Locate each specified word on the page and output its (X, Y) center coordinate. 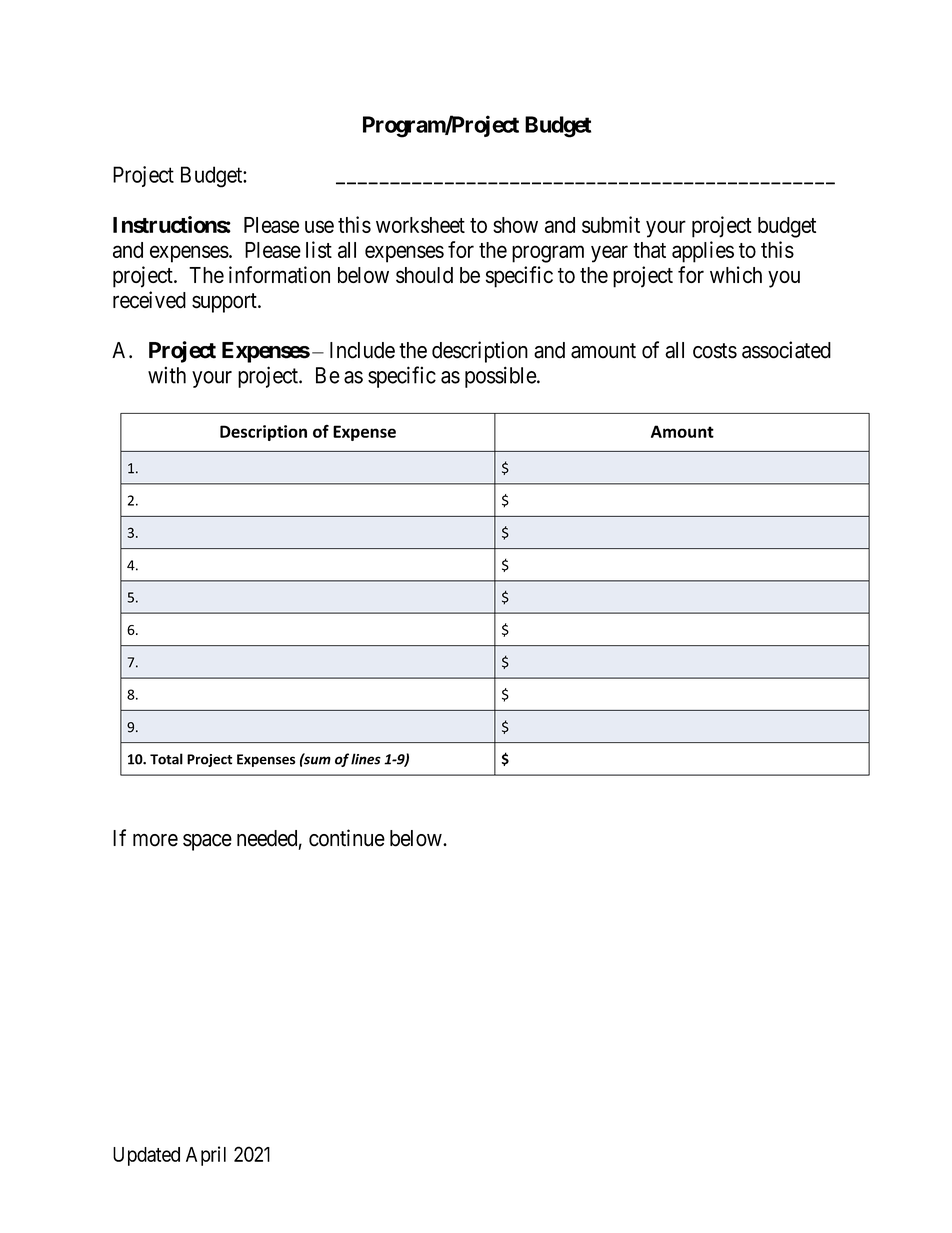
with (167, 375)
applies (703, 252)
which (736, 274)
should (424, 275)
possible (501, 377)
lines (366, 759)
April (206, 1156)
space (207, 842)
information (279, 274)
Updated (146, 1156)
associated (786, 350)
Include (362, 350)
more (155, 840)
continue (347, 838)
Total (166, 759)
